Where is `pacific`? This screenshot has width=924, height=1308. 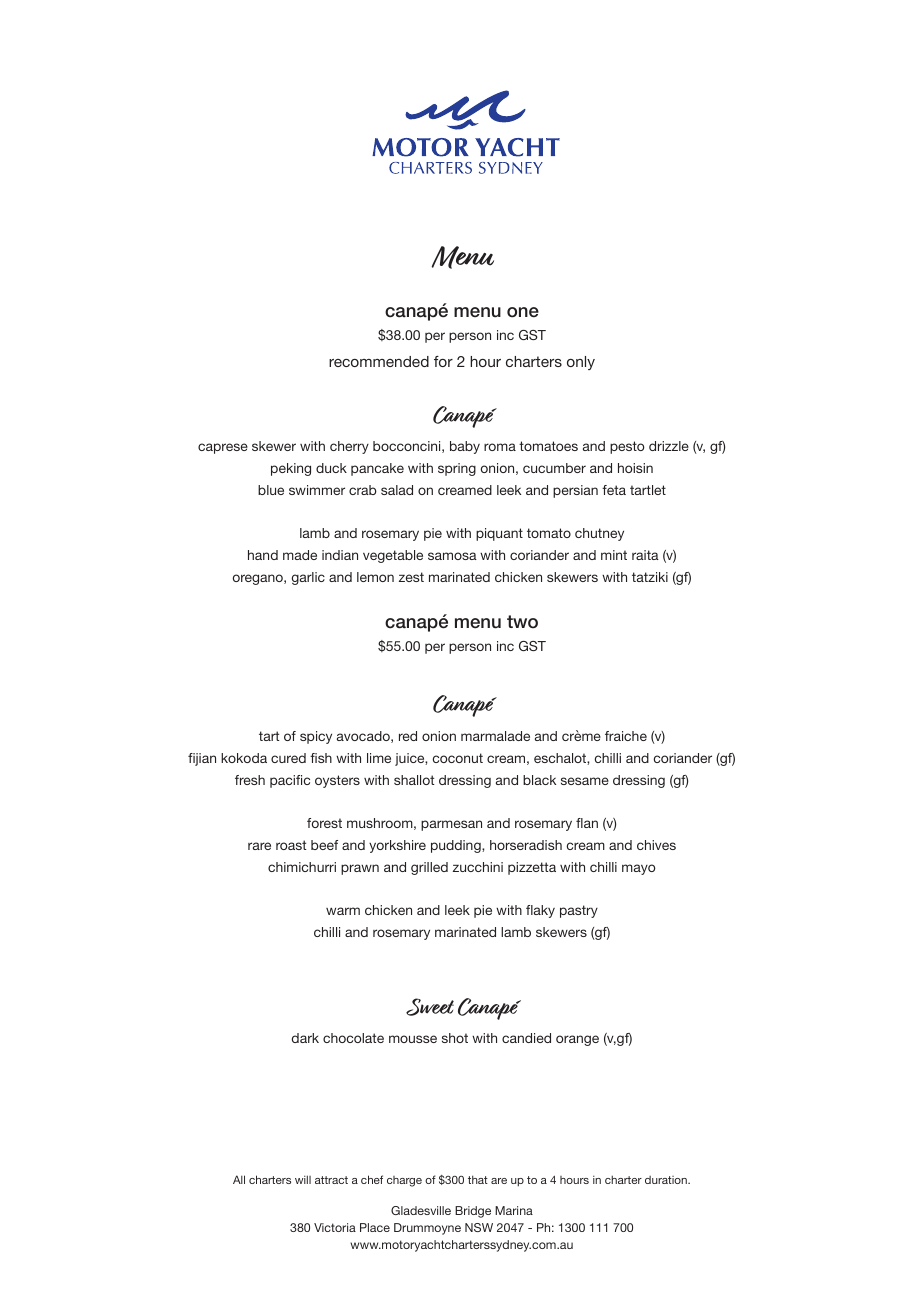
pacific is located at coordinates (290, 781).
